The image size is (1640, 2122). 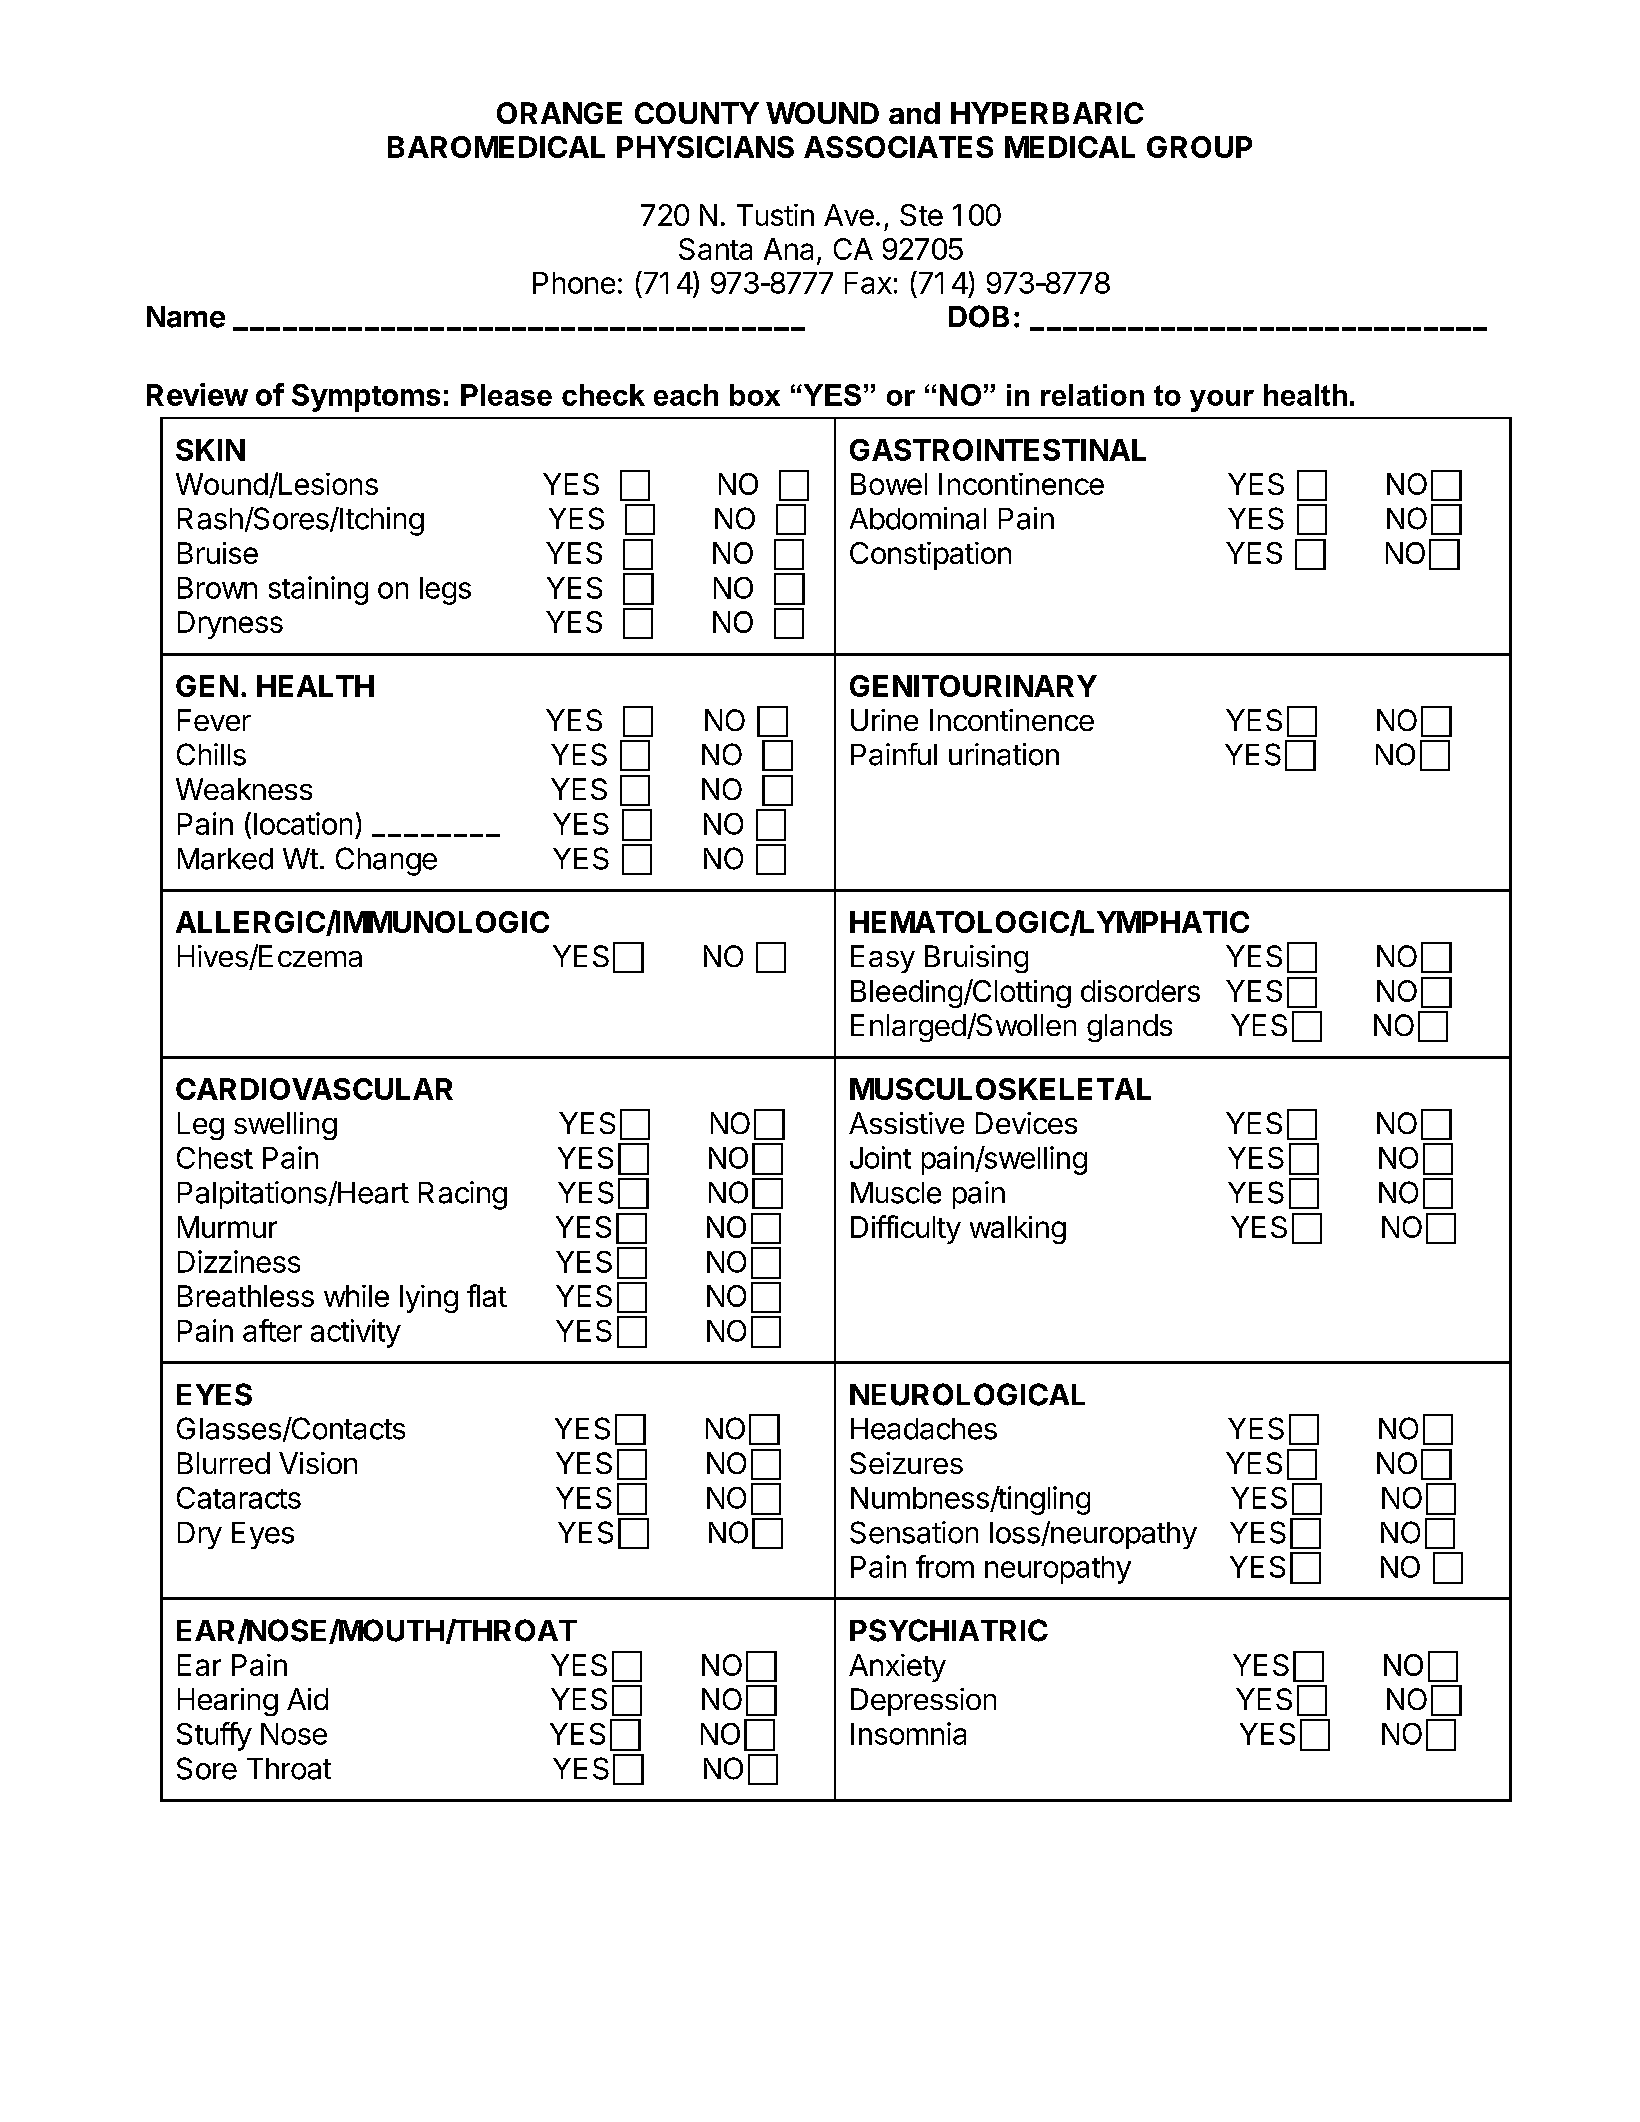 I want to click on Name, so click(x=186, y=317).
